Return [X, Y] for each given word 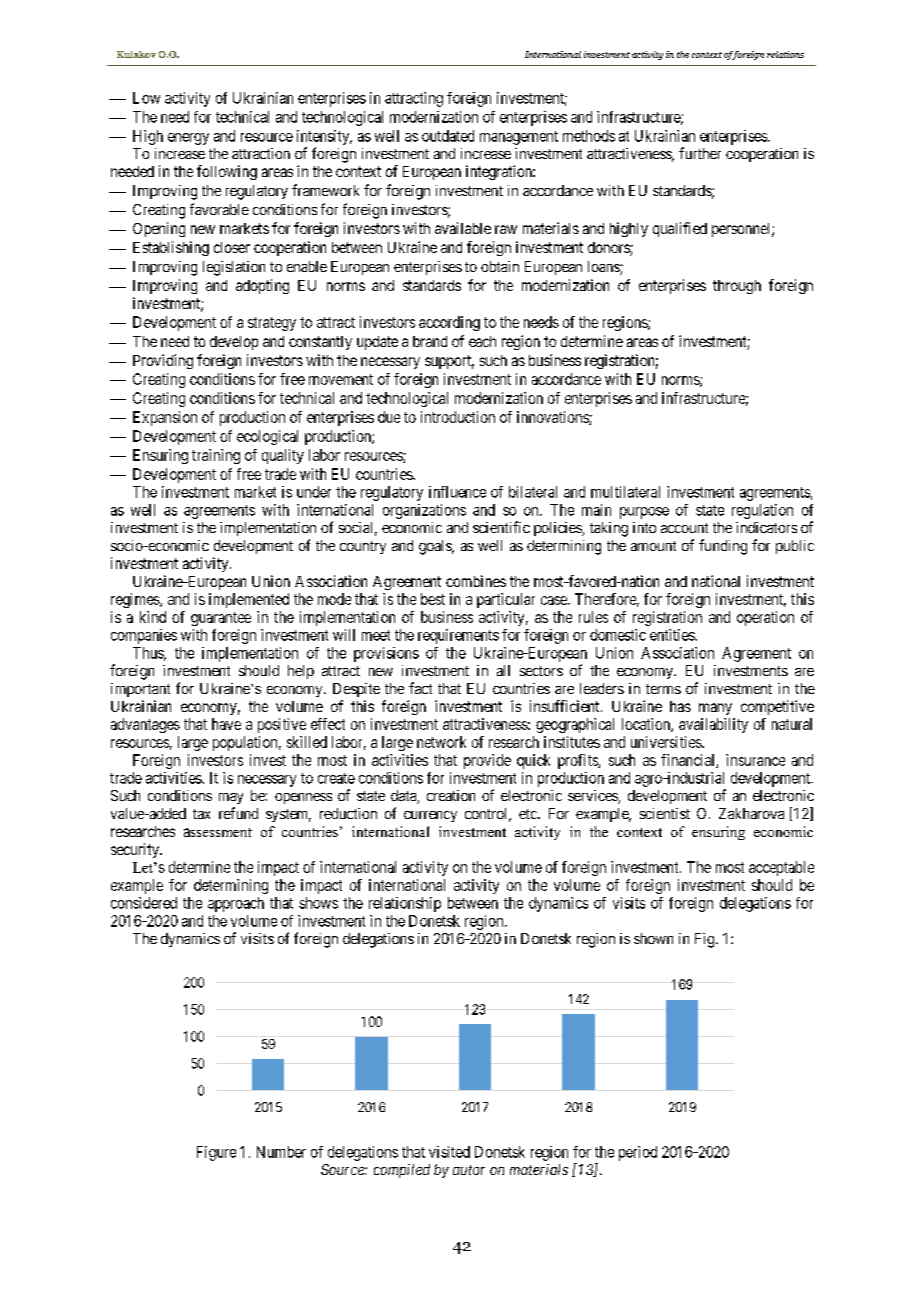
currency [430, 816]
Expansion [165, 418]
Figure [216, 1153]
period [638, 1153]
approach [236, 904]
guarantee [221, 619]
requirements [458, 636]
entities [673, 635]
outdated [448, 136]
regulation [762, 511]
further [700, 153]
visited [449, 1152]
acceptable [781, 868]
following [227, 172]
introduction [458, 417]
